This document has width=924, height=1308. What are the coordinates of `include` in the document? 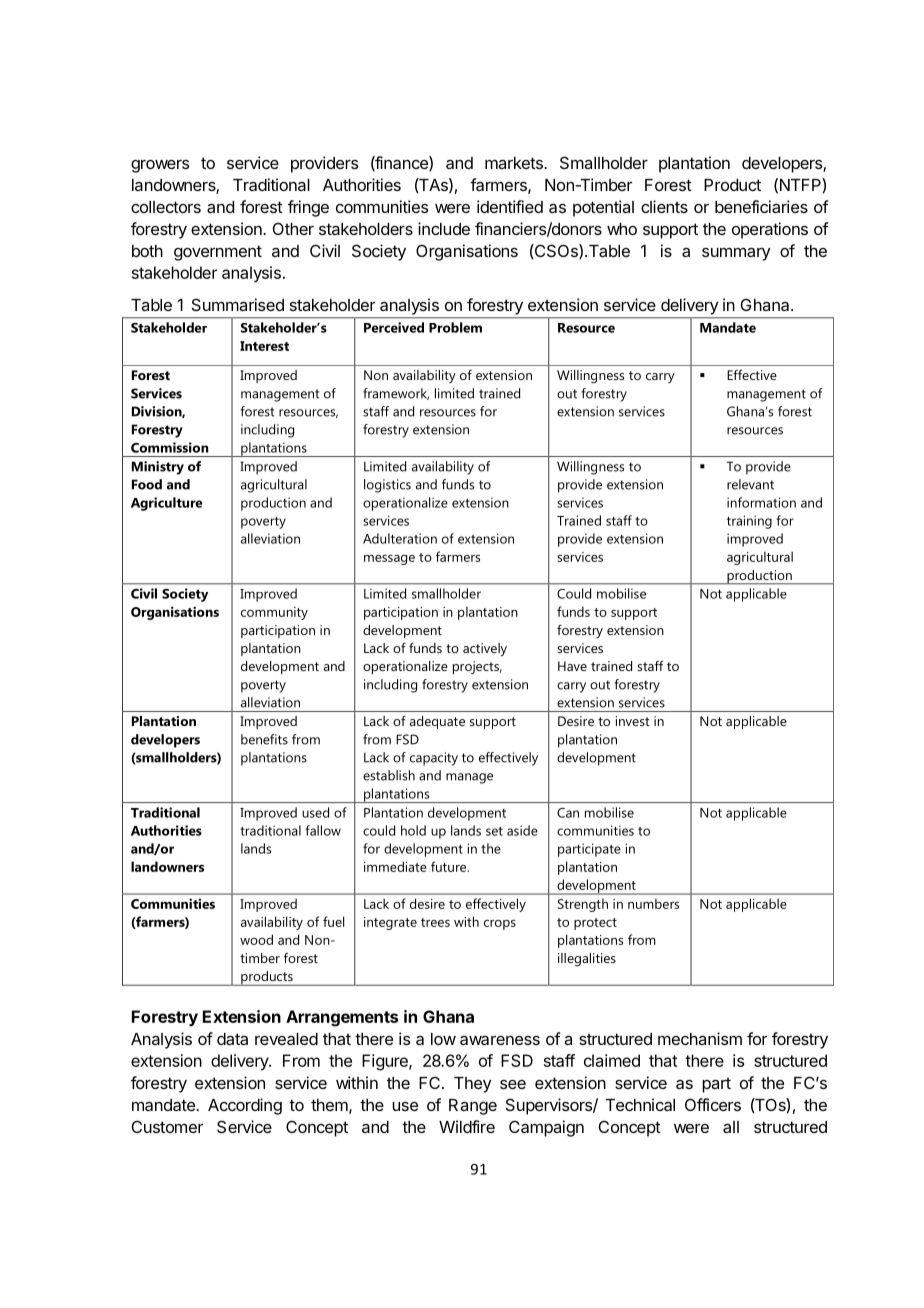 It's located at (444, 228).
